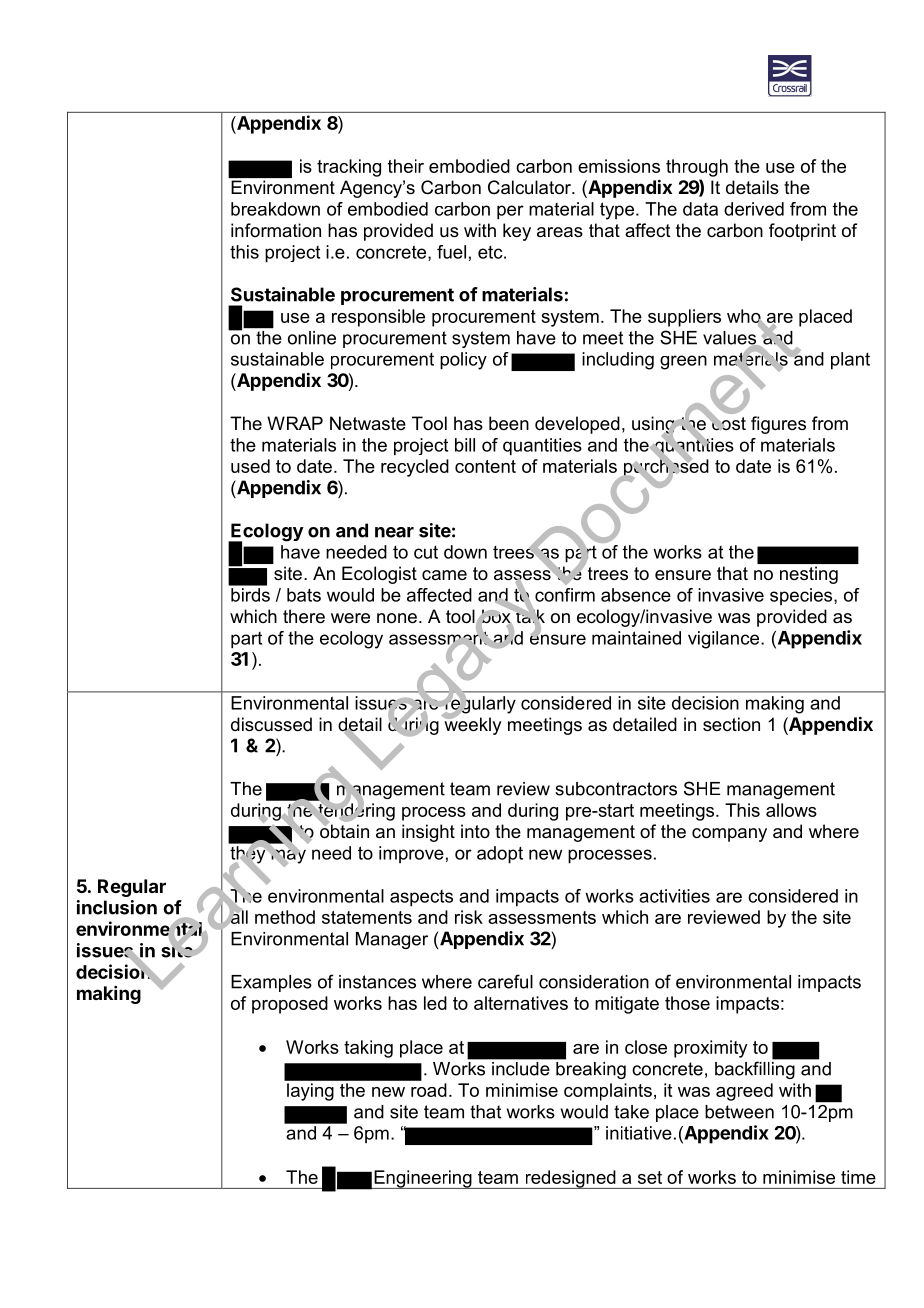 Image resolution: width=924 pixels, height=1308 pixels. I want to click on content, so click(485, 466).
